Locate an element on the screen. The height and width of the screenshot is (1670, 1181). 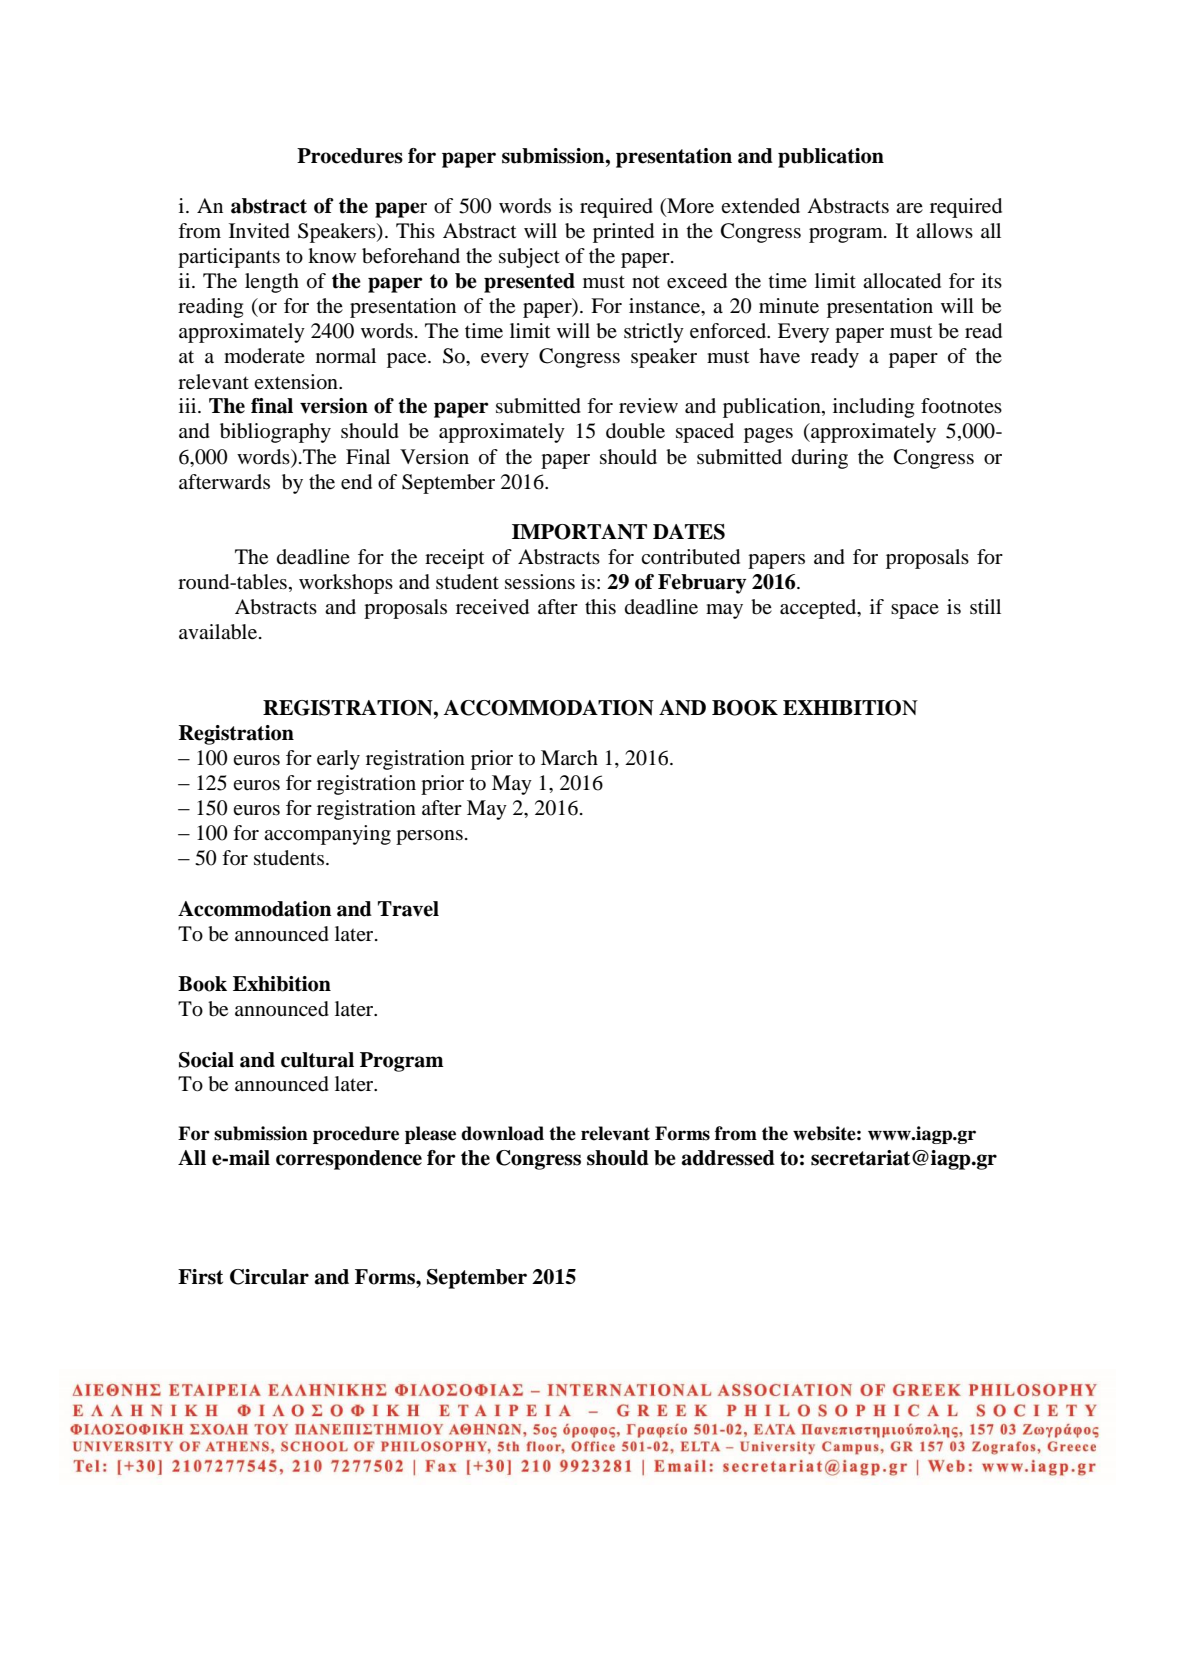
March is located at coordinates (569, 757).
